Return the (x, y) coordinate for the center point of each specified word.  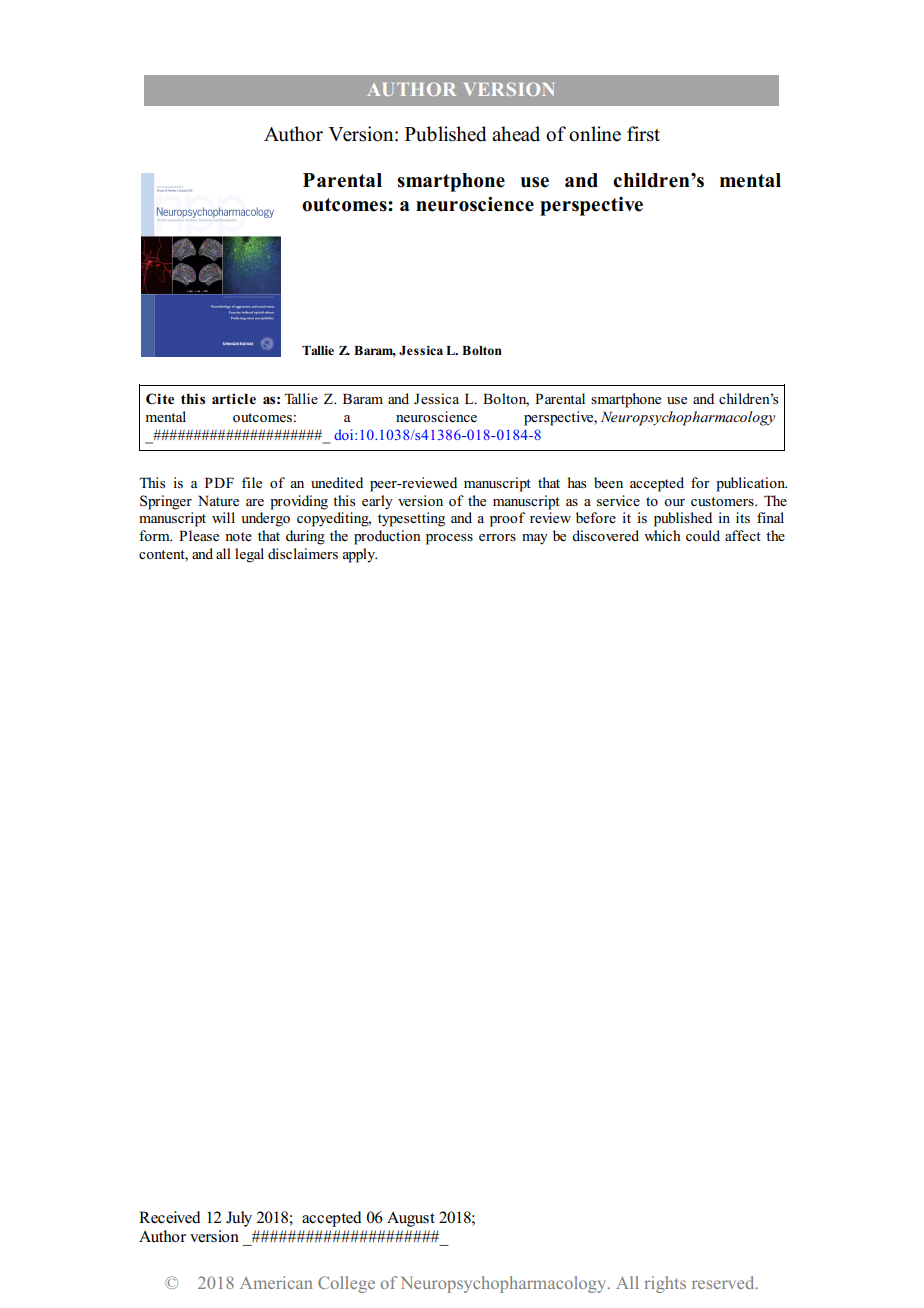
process (449, 539)
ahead (516, 134)
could (703, 536)
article (234, 398)
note (238, 537)
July (239, 1219)
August (411, 1219)
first (643, 134)
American (276, 1282)
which (662, 535)
